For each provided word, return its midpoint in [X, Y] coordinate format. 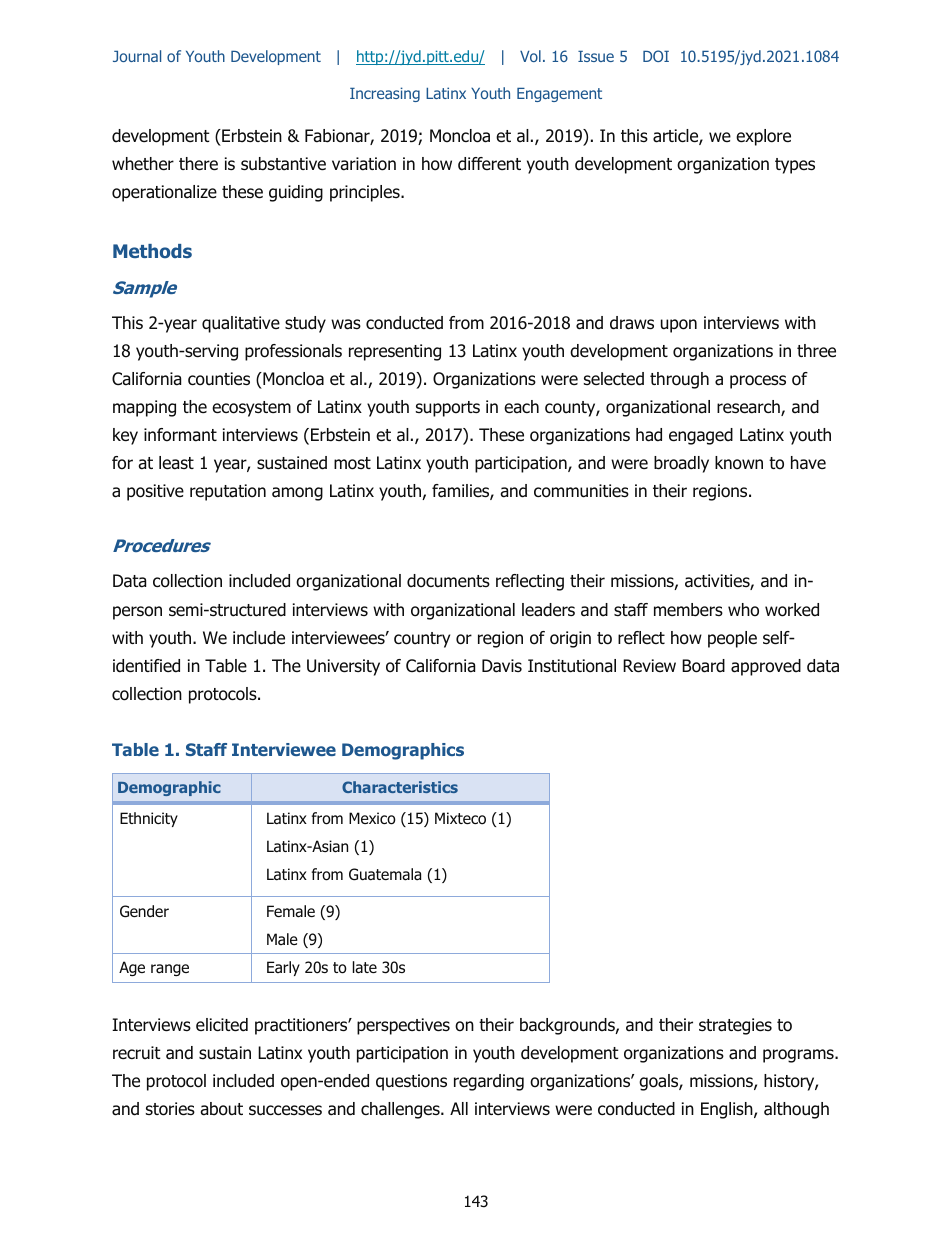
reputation [228, 492]
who [743, 610]
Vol [530, 56]
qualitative [241, 324]
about [221, 1109]
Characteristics [400, 787]
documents [448, 581]
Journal [137, 56]
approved [766, 667]
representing [395, 352]
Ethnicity [149, 819]
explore [763, 137]
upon [679, 326]
